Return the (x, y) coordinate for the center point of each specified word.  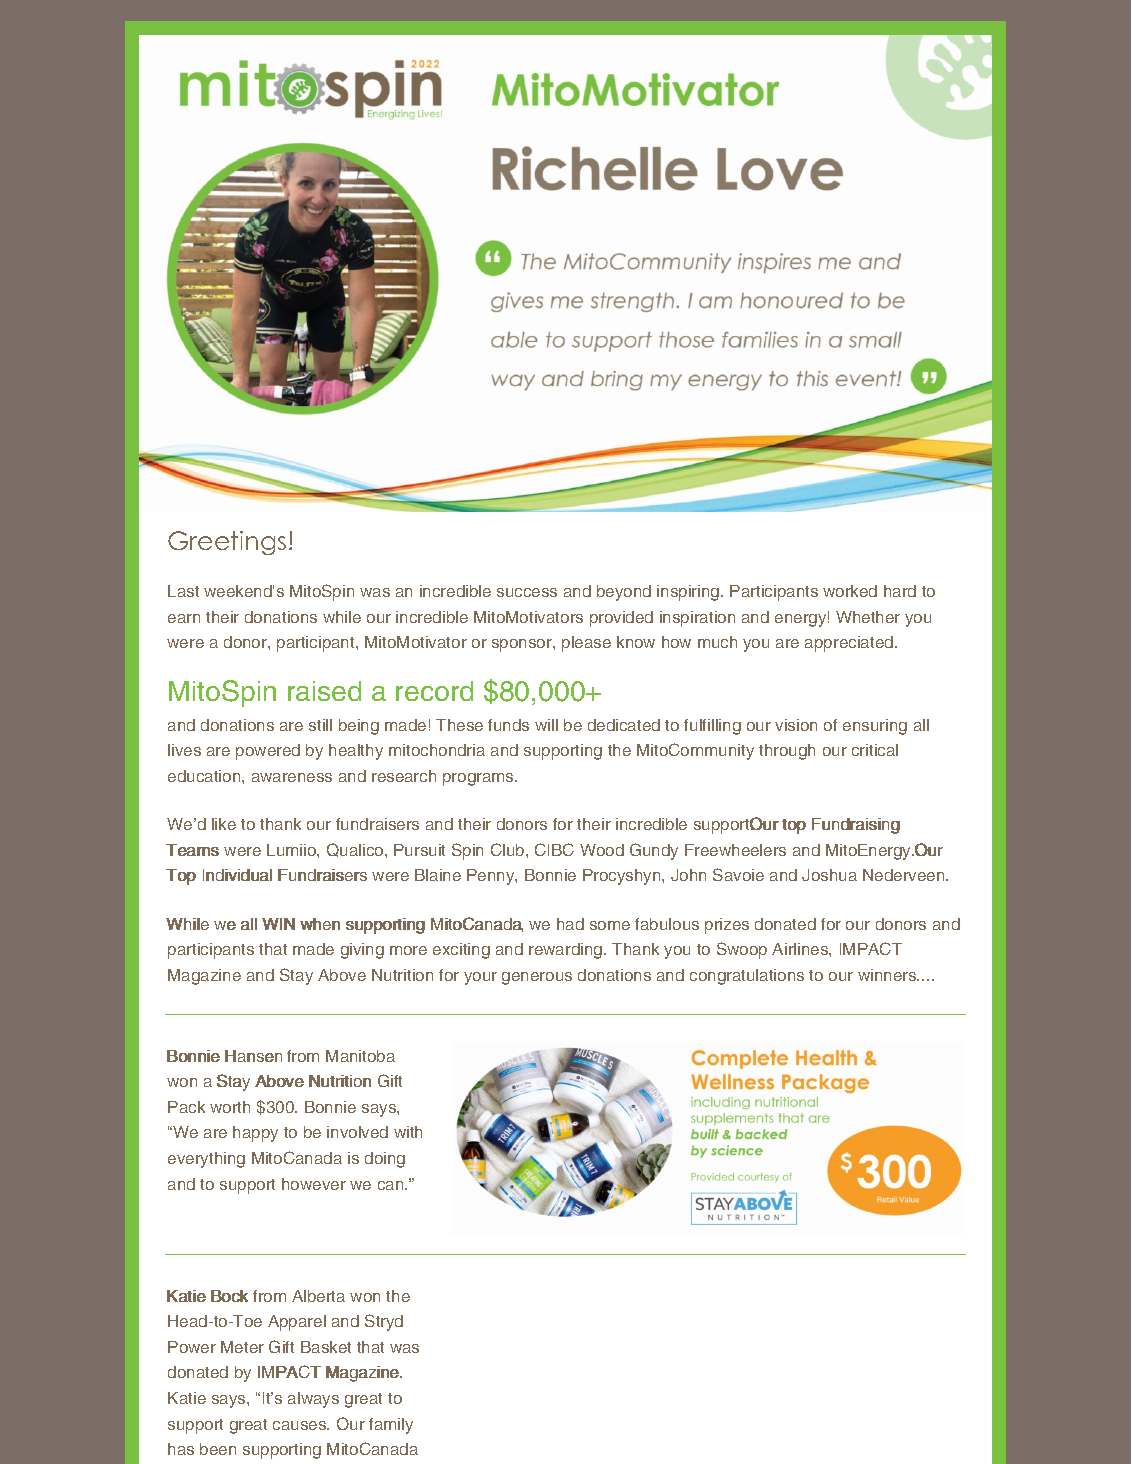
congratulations (747, 977)
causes (301, 1425)
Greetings (227, 543)
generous (537, 978)
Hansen (253, 1056)
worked (850, 591)
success (527, 592)
